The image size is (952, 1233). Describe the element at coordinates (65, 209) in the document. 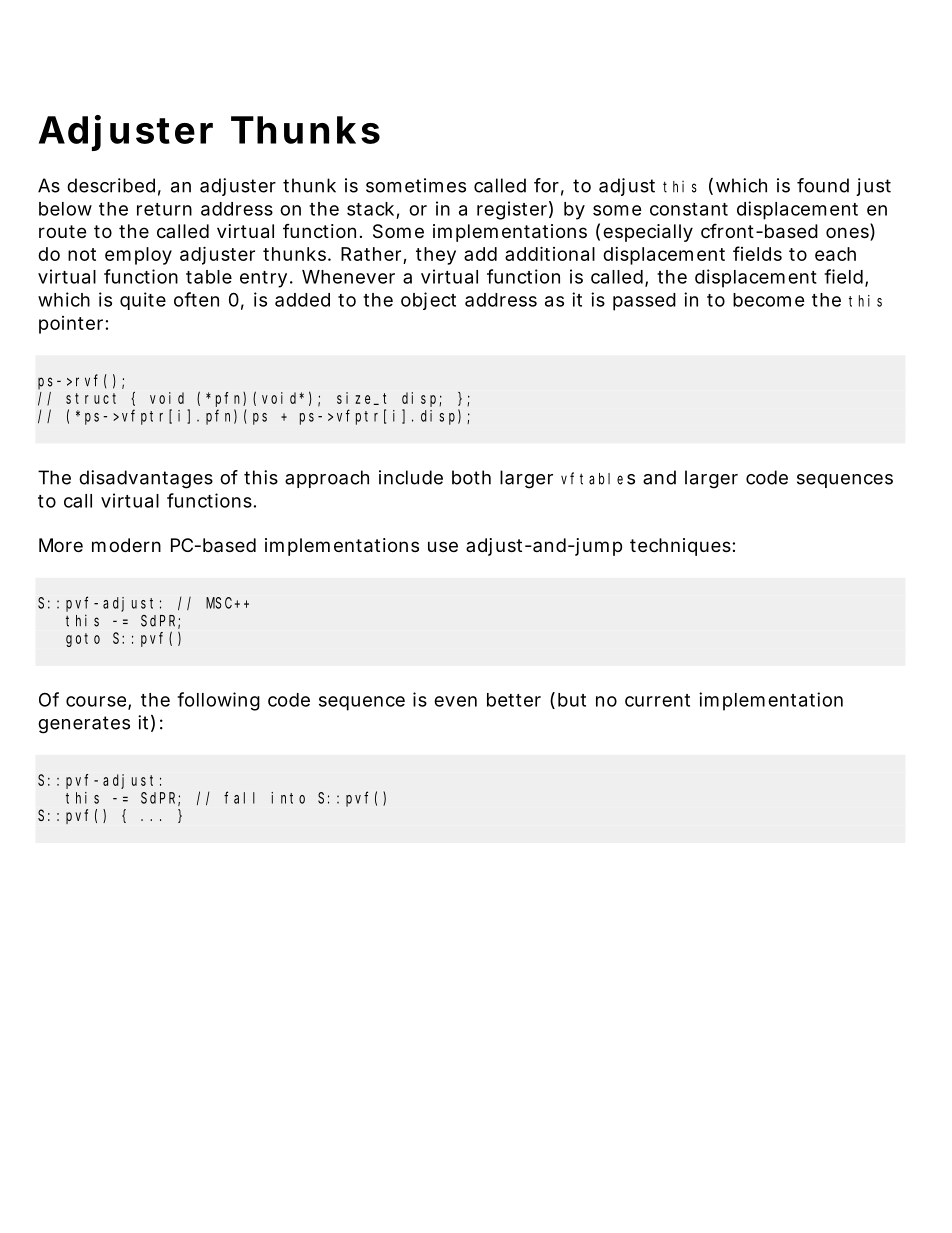

I see `below` at that location.
